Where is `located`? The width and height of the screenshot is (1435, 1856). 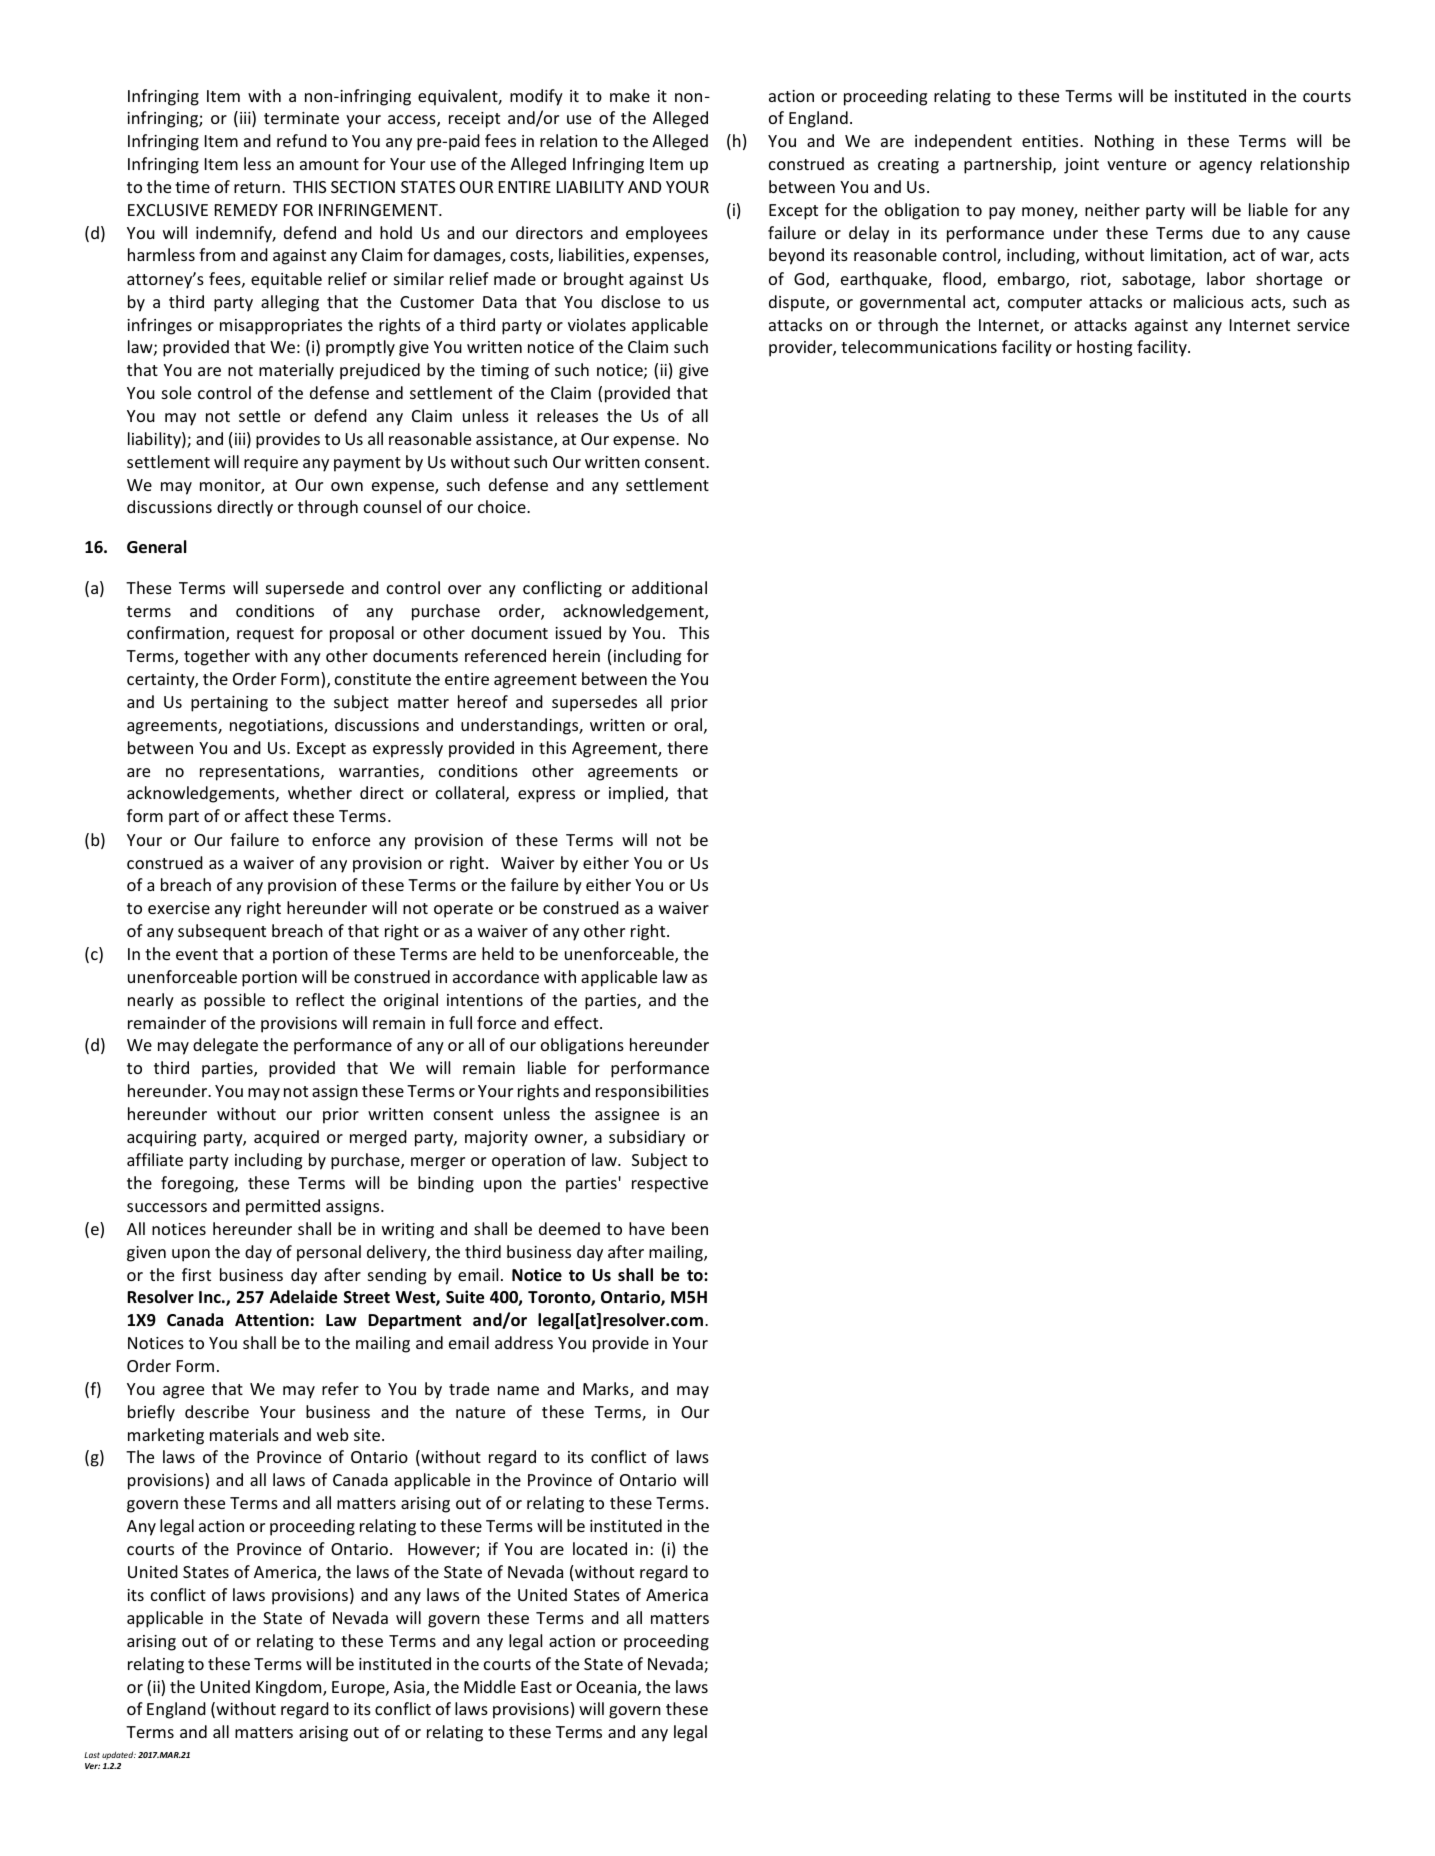 located is located at coordinates (600, 1548).
